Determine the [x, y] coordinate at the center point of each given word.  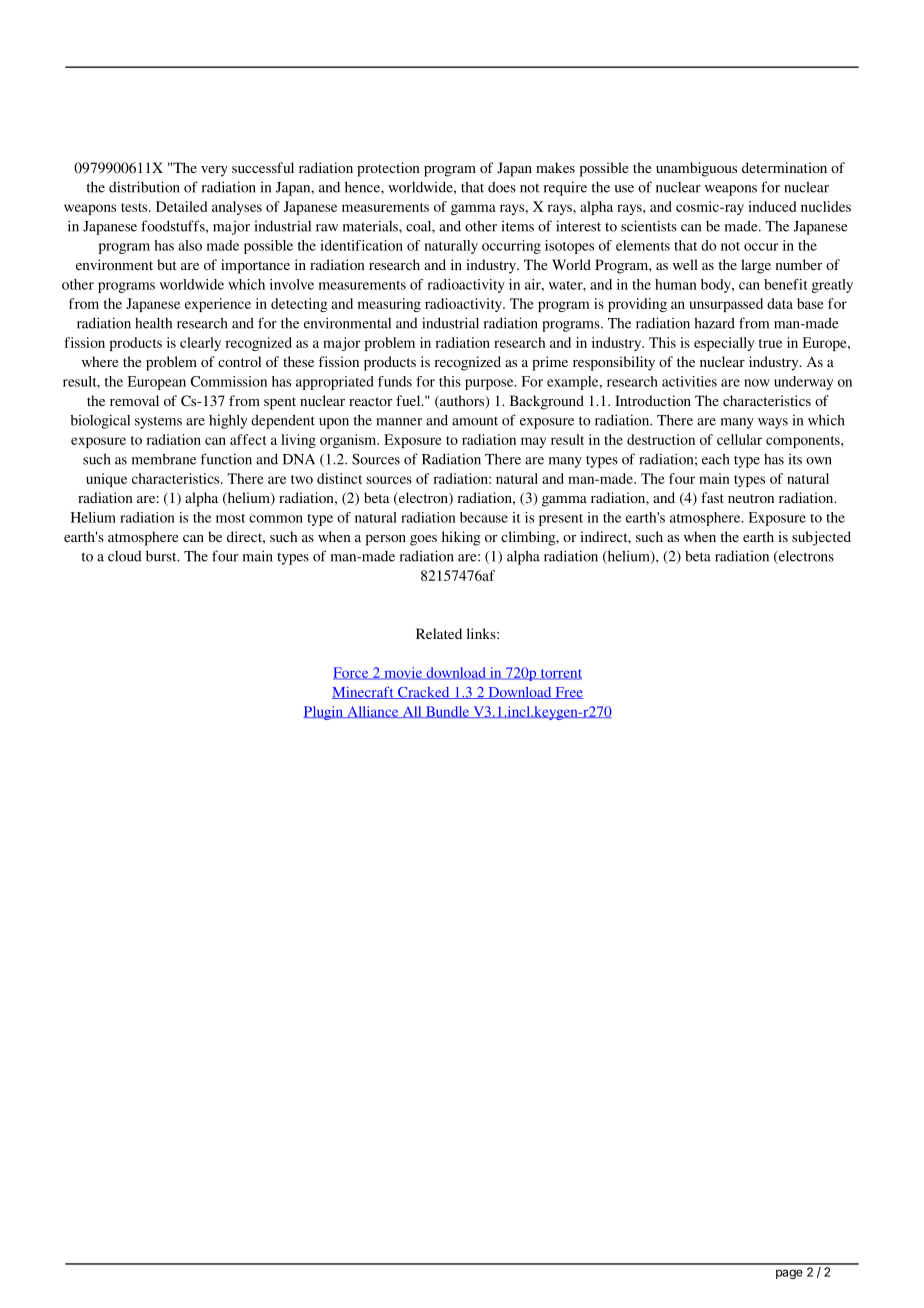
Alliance [373, 712]
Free [568, 693]
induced [772, 206]
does [502, 187]
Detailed [181, 206]
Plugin [324, 713]
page [789, 1274]
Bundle [447, 712]
